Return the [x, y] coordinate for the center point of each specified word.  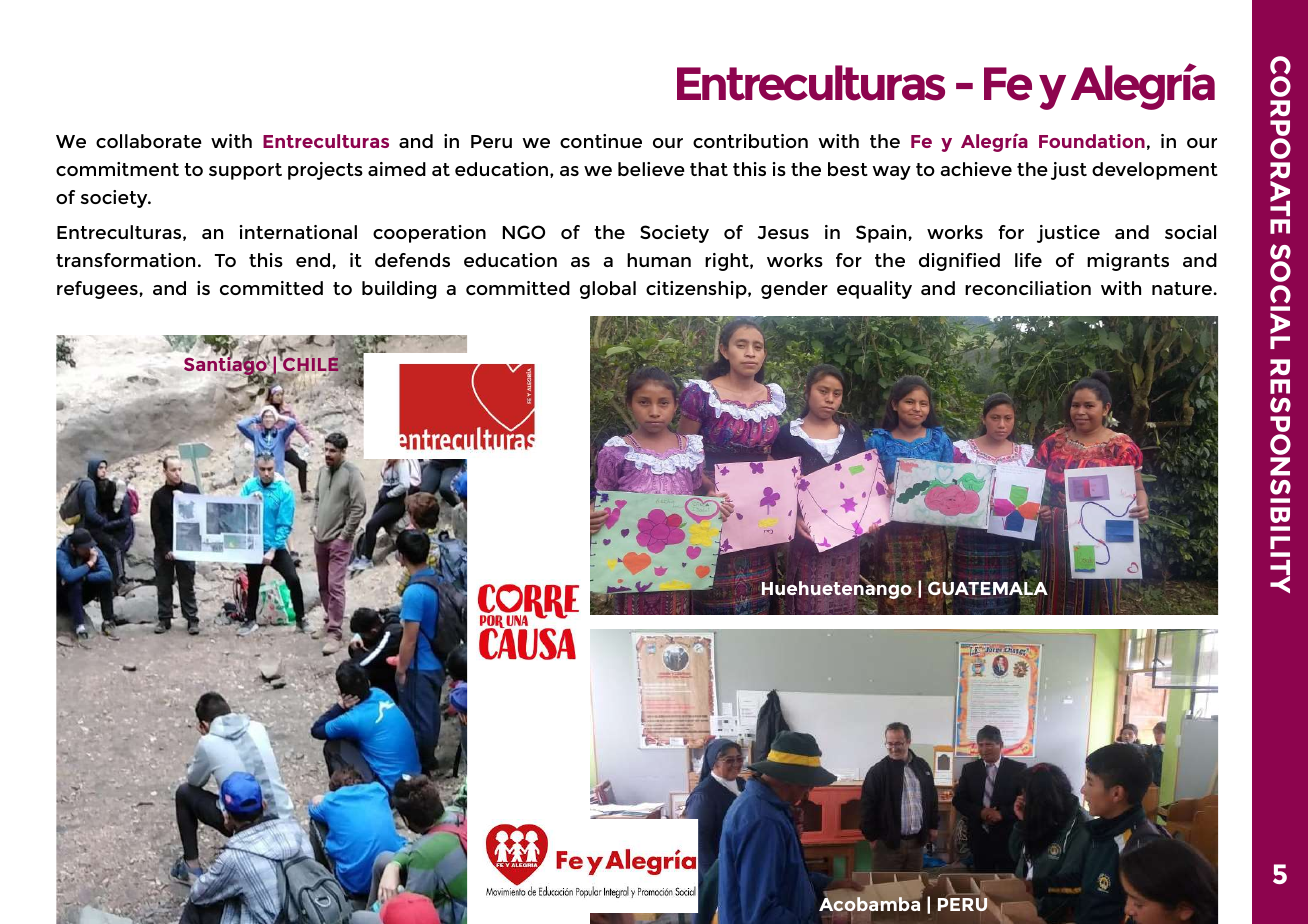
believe [651, 169]
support [245, 171]
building [399, 290]
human [659, 260]
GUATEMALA [988, 589]
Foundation [1092, 141]
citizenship [697, 290]
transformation [125, 260]
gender [794, 290]
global [608, 290]
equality [874, 290]
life [1028, 260]
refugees [98, 290]
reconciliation [1028, 288]
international [298, 232]
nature [1183, 288]
